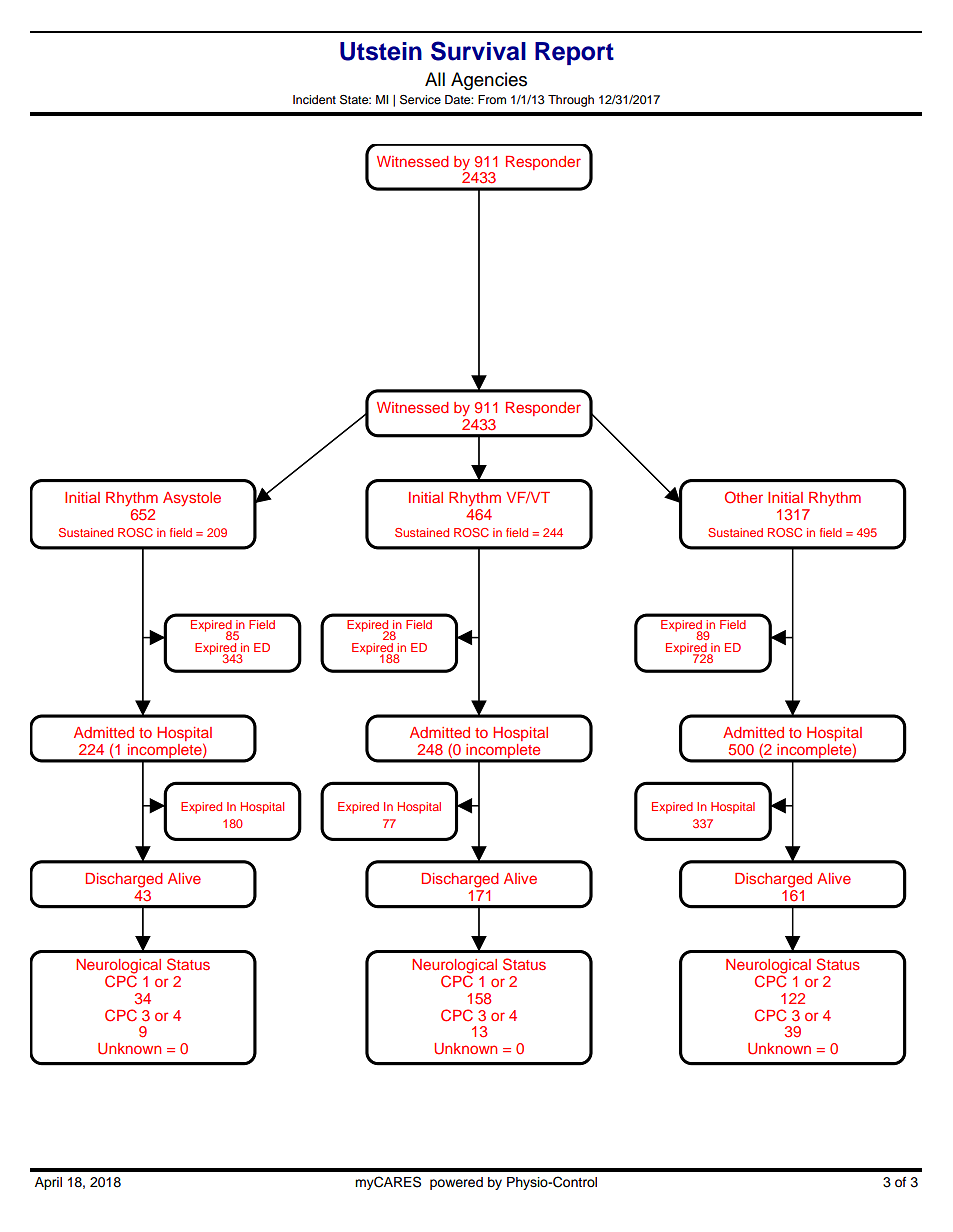 This screenshot has height=1232, width=953. What do you see at coordinates (456, 1183) in the screenshot?
I see `powered` at bounding box center [456, 1183].
